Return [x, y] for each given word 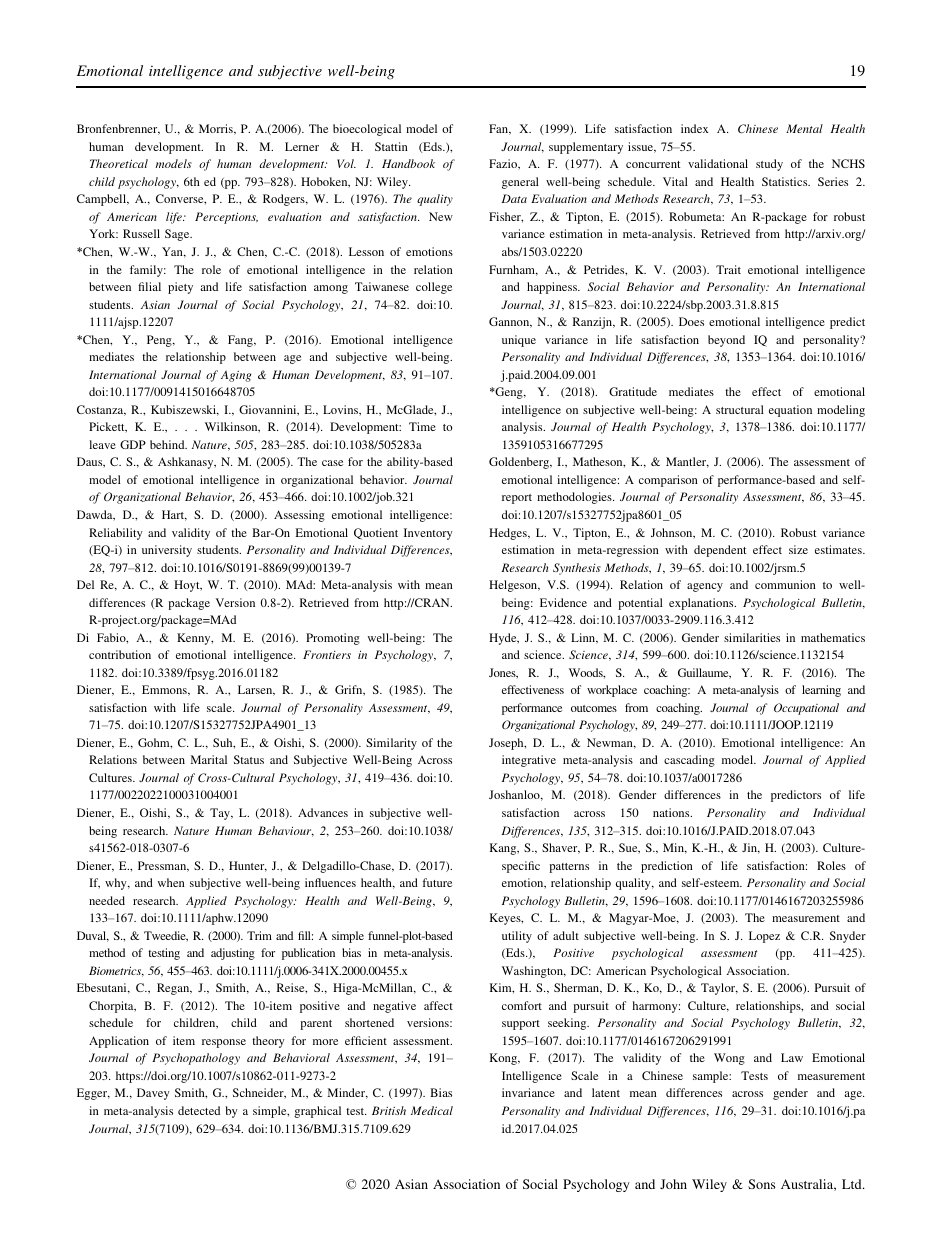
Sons [761, 1184]
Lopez [764, 937]
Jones [503, 673]
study [769, 165]
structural [740, 409]
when [171, 882]
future [437, 882]
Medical [432, 1110]
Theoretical [119, 163]
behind [168, 444]
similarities [752, 637]
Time [422, 426]
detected [199, 1110]
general [520, 183]
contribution [120, 654]
